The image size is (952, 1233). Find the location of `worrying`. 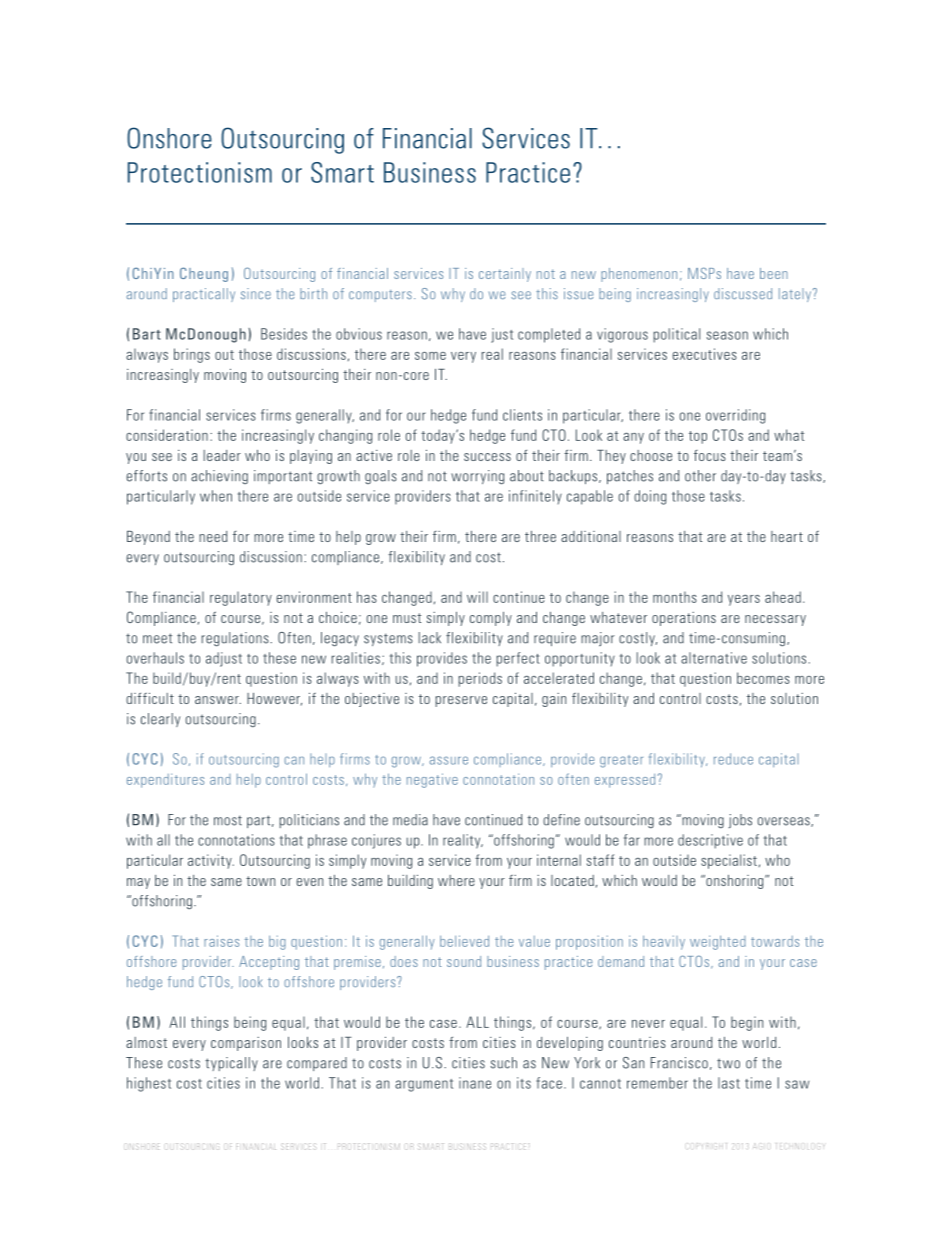

worrying is located at coordinates (477, 477).
